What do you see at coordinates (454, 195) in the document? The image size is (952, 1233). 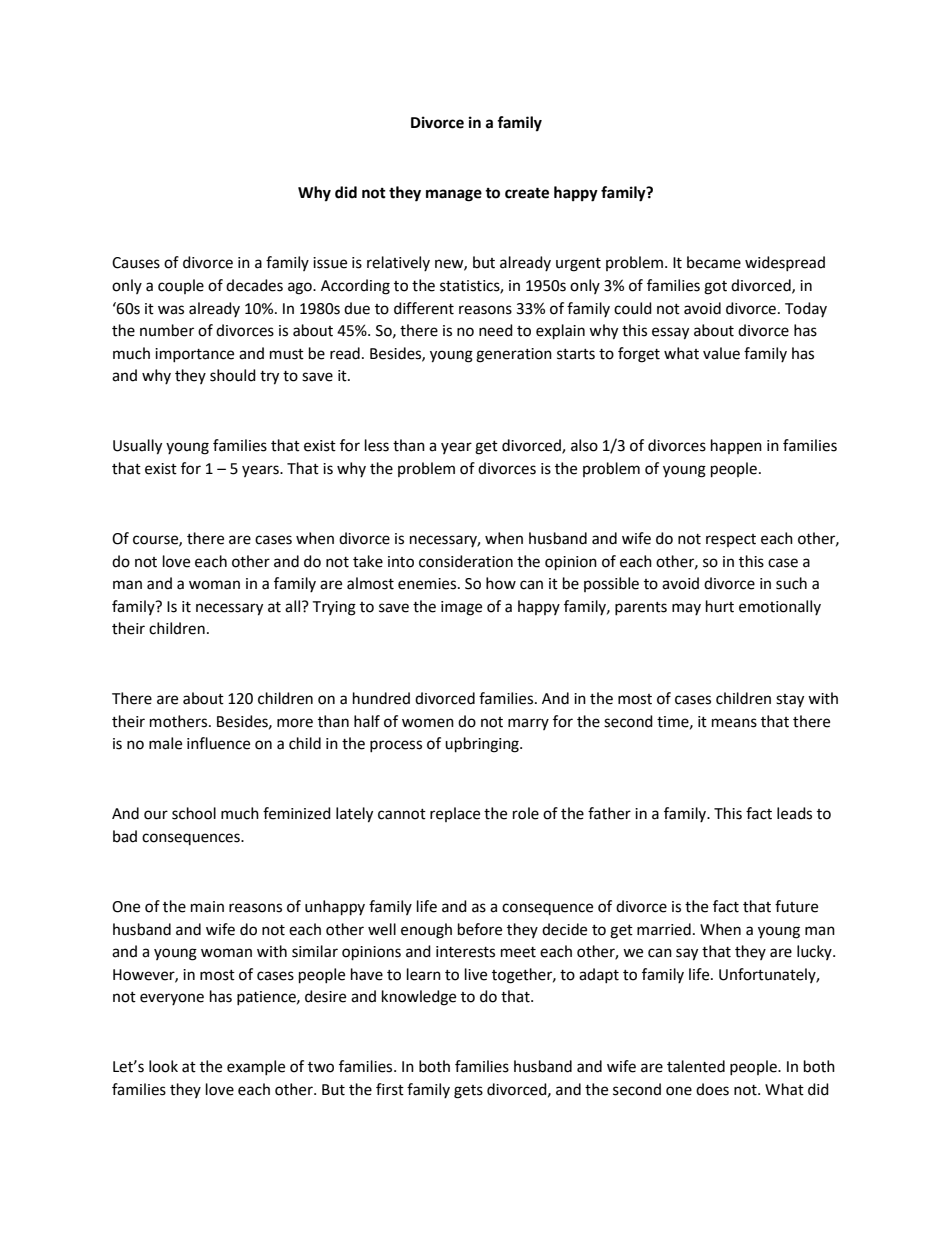 I see `manage` at bounding box center [454, 195].
